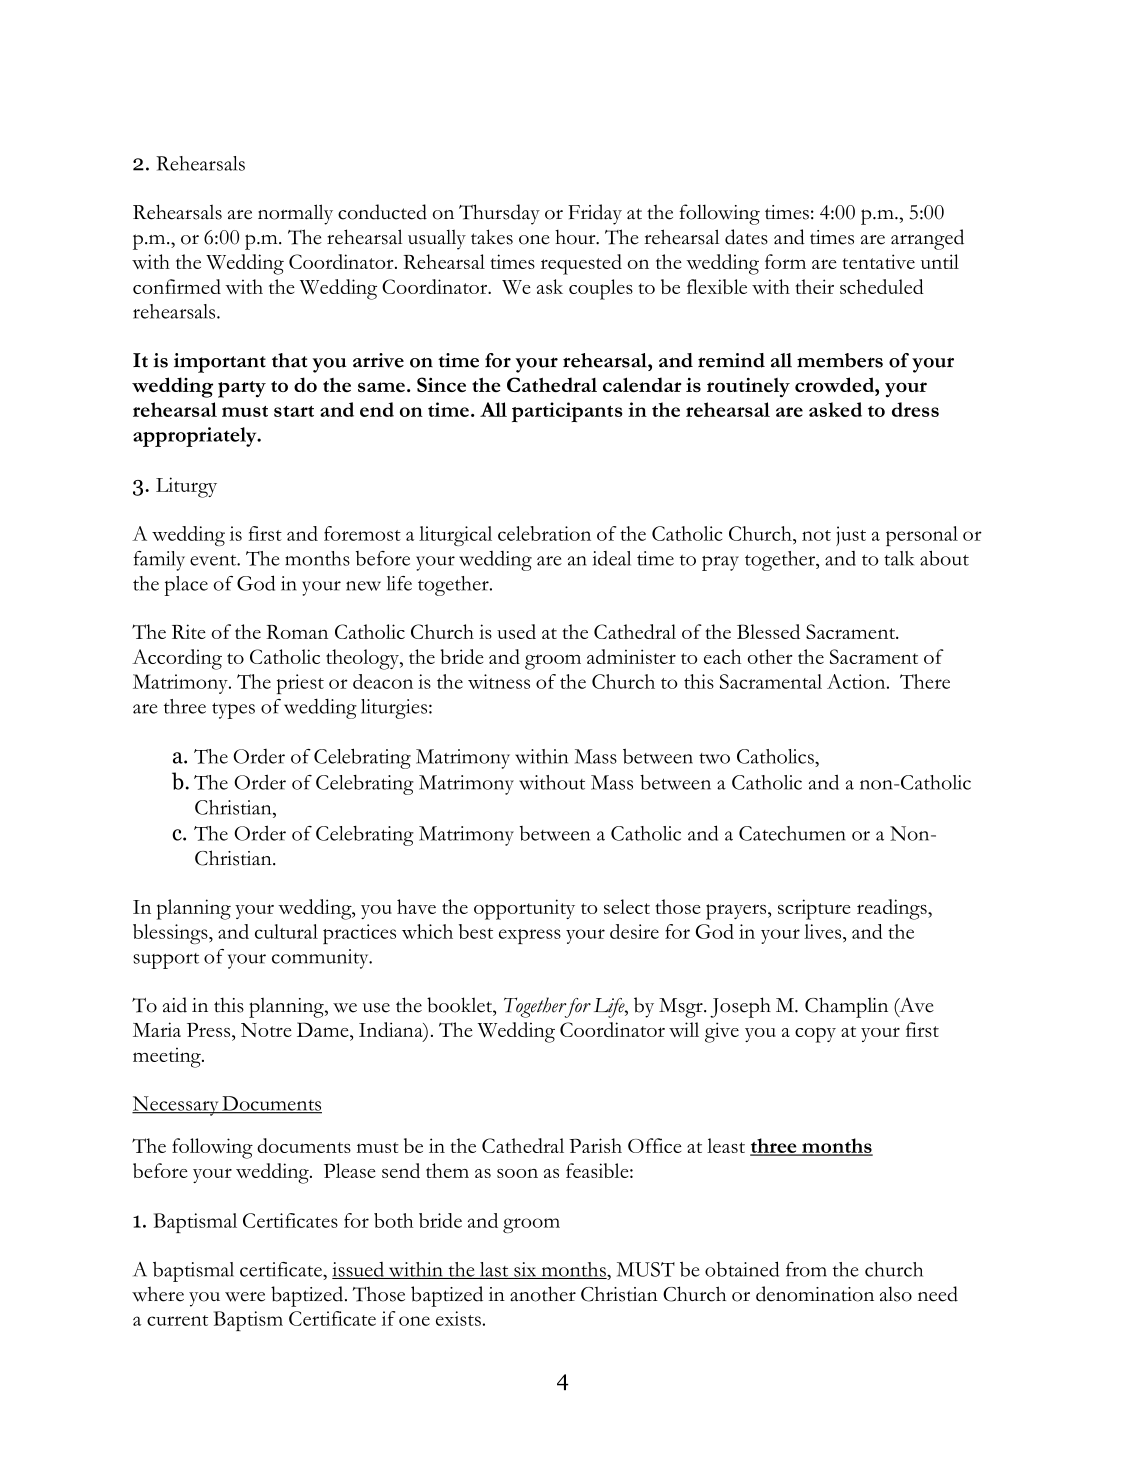  I want to click on lives, so click(824, 931).
